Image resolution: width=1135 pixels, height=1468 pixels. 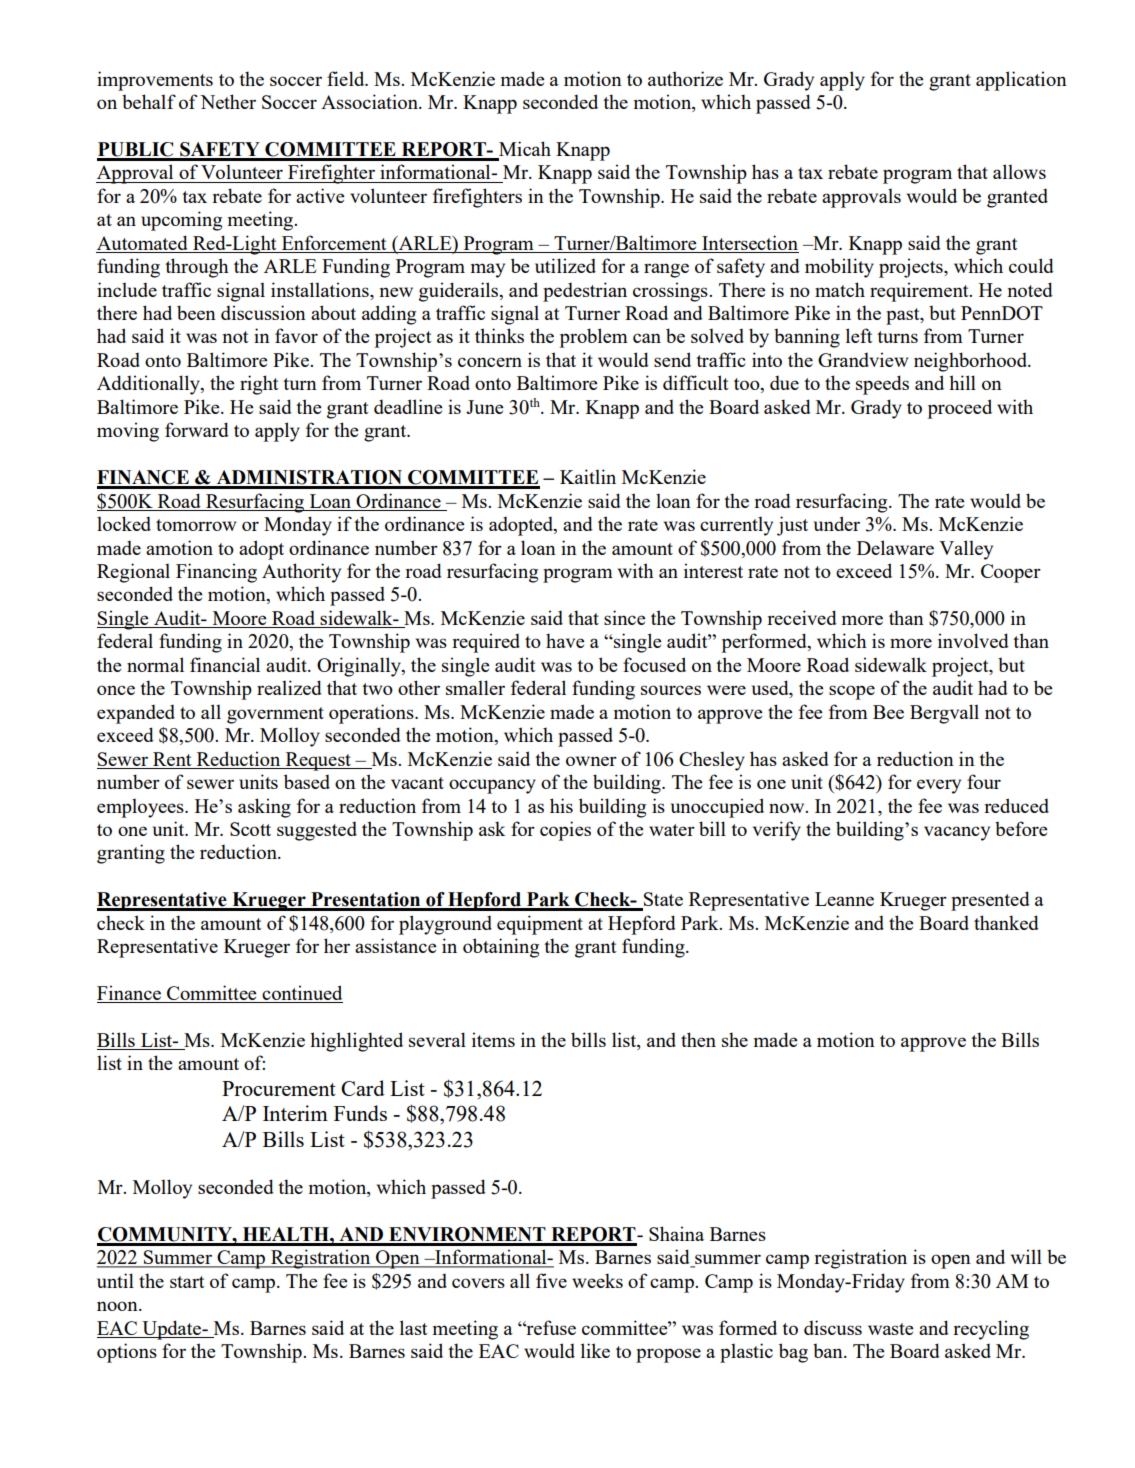 What do you see at coordinates (275, 715) in the image?
I see `government` at bounding box center [275, 715].
